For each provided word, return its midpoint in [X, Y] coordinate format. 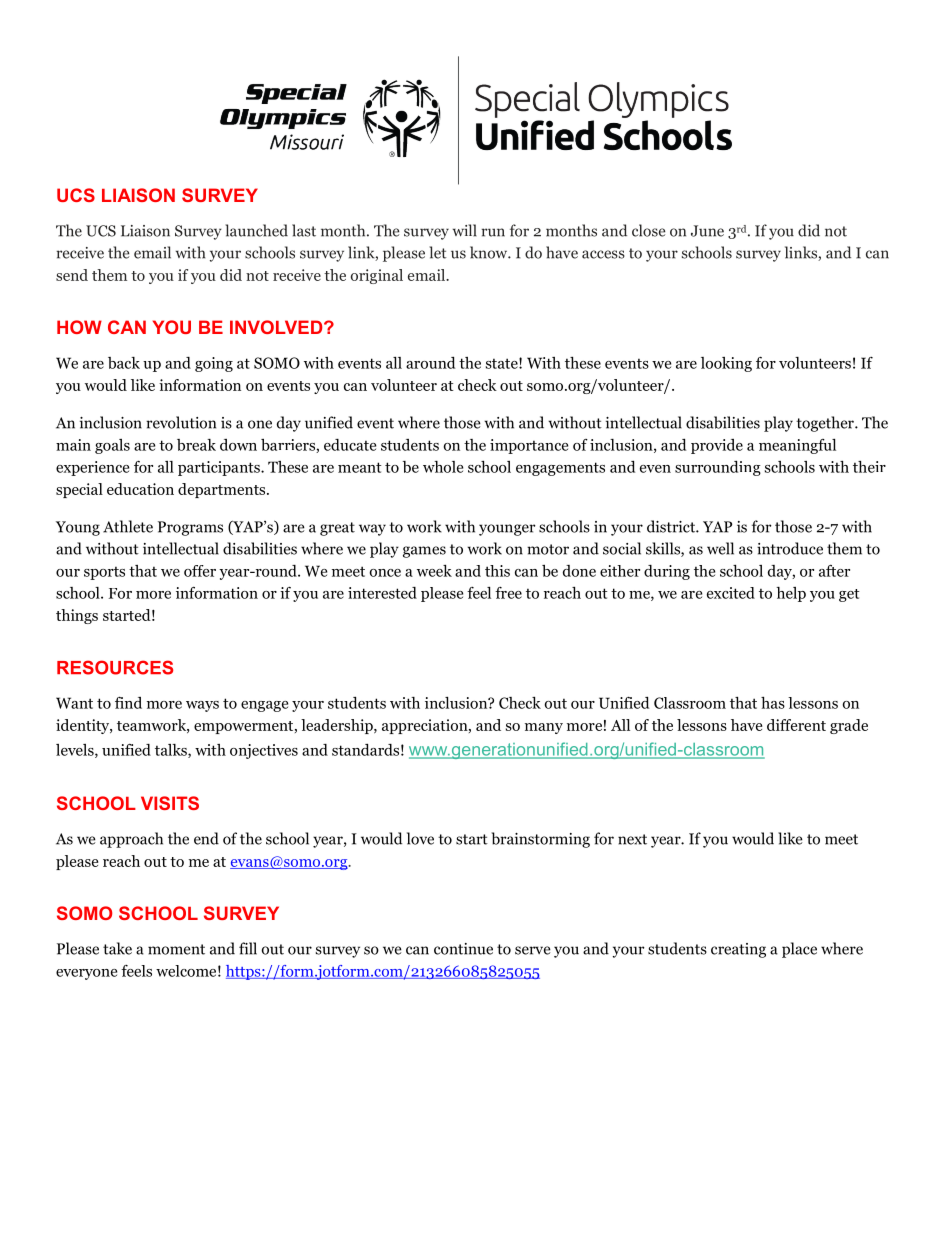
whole [443, 467]
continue [463, 949]
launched [256, 230]
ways [202, 706]
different [796, 725]
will [465, 230]
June [707, 231]
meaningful [797, 446]
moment [176, 949]
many [544, 728]
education [140, 489]
